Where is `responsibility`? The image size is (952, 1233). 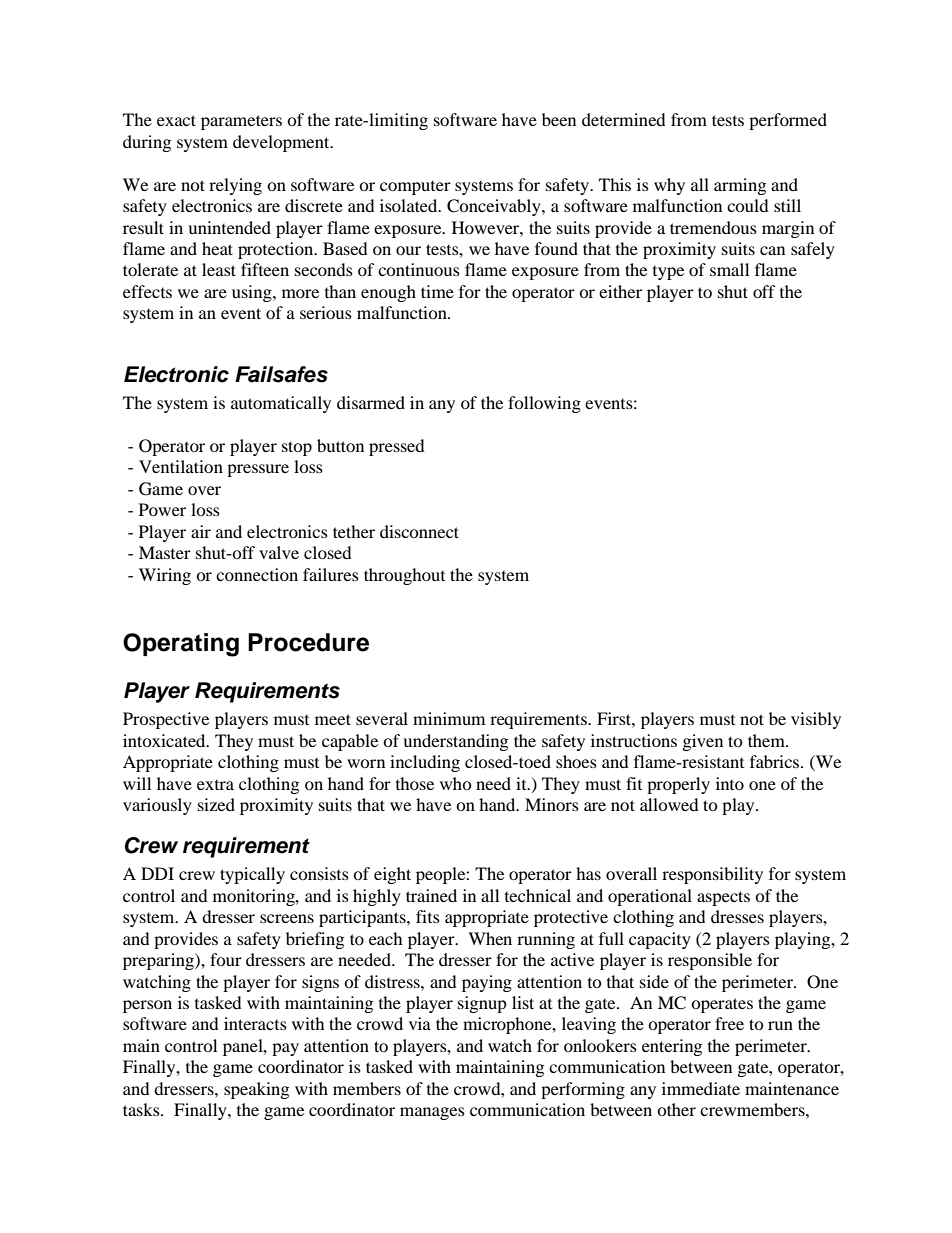
responsibility is located at coordinates (712, 875).
